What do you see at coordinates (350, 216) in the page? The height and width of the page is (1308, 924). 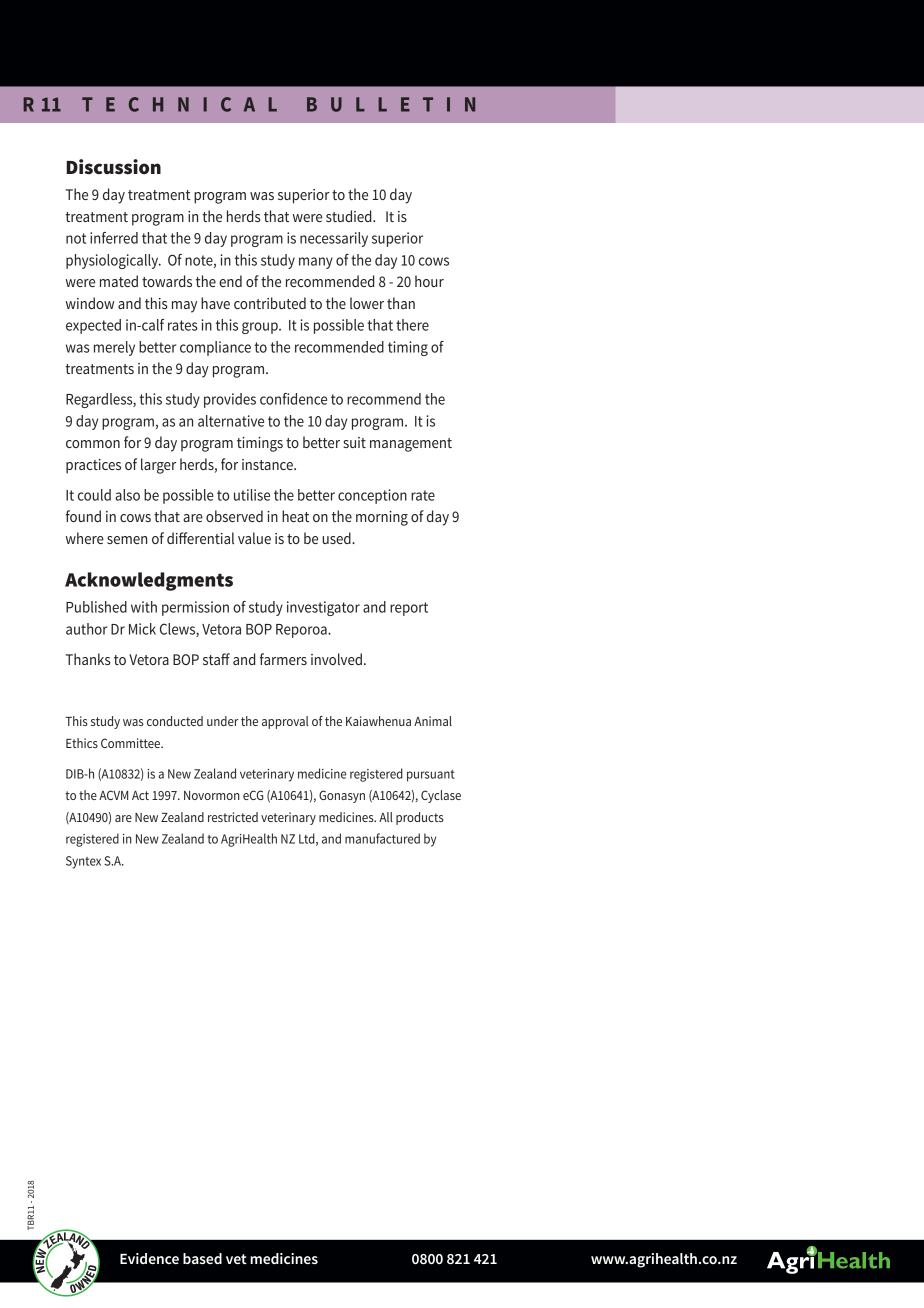 I see `studied` at bounding box center [350, 216].
